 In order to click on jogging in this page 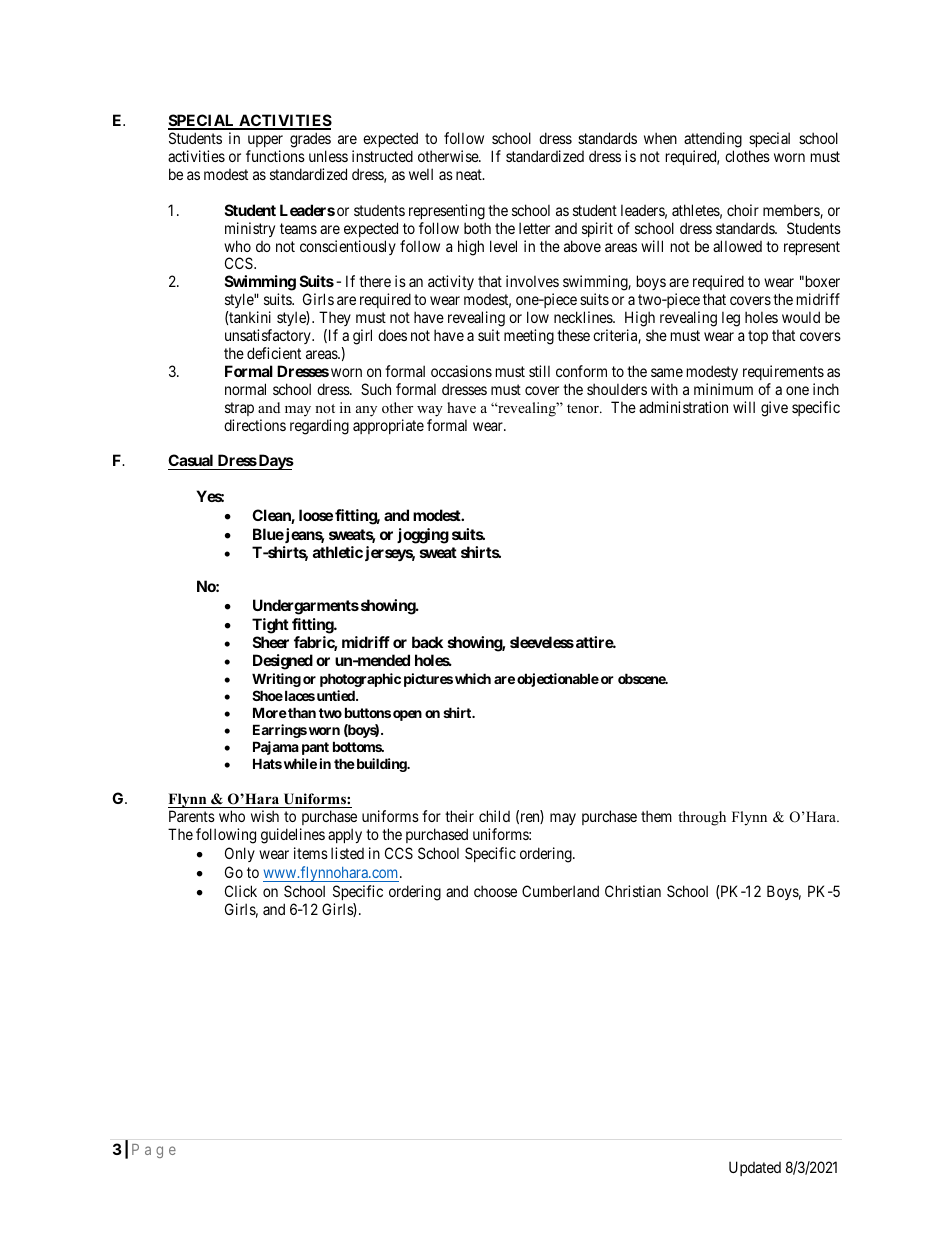, I will do `click(423, 536)`.
